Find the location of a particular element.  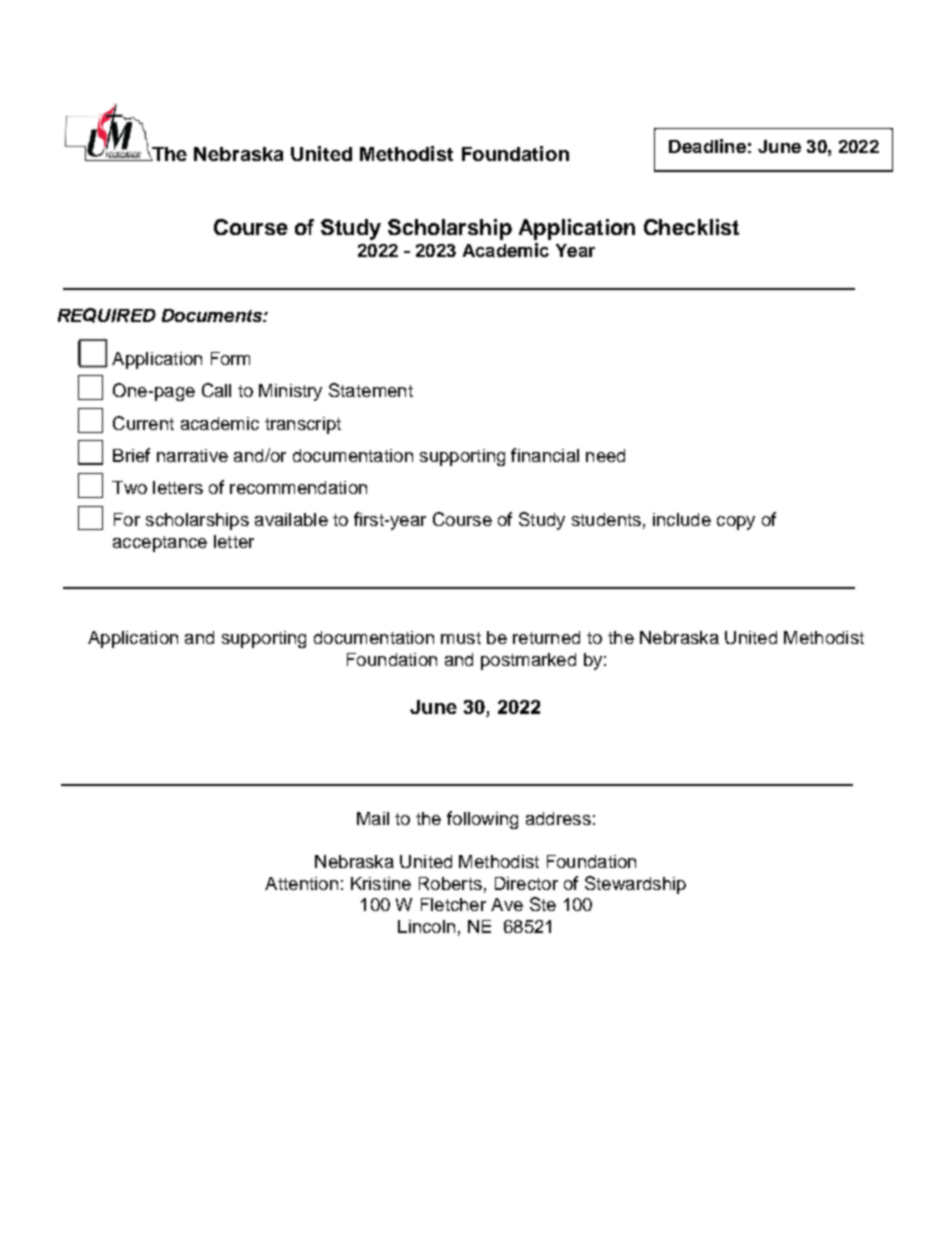

Deadline is located at coordinates (707, 146).
